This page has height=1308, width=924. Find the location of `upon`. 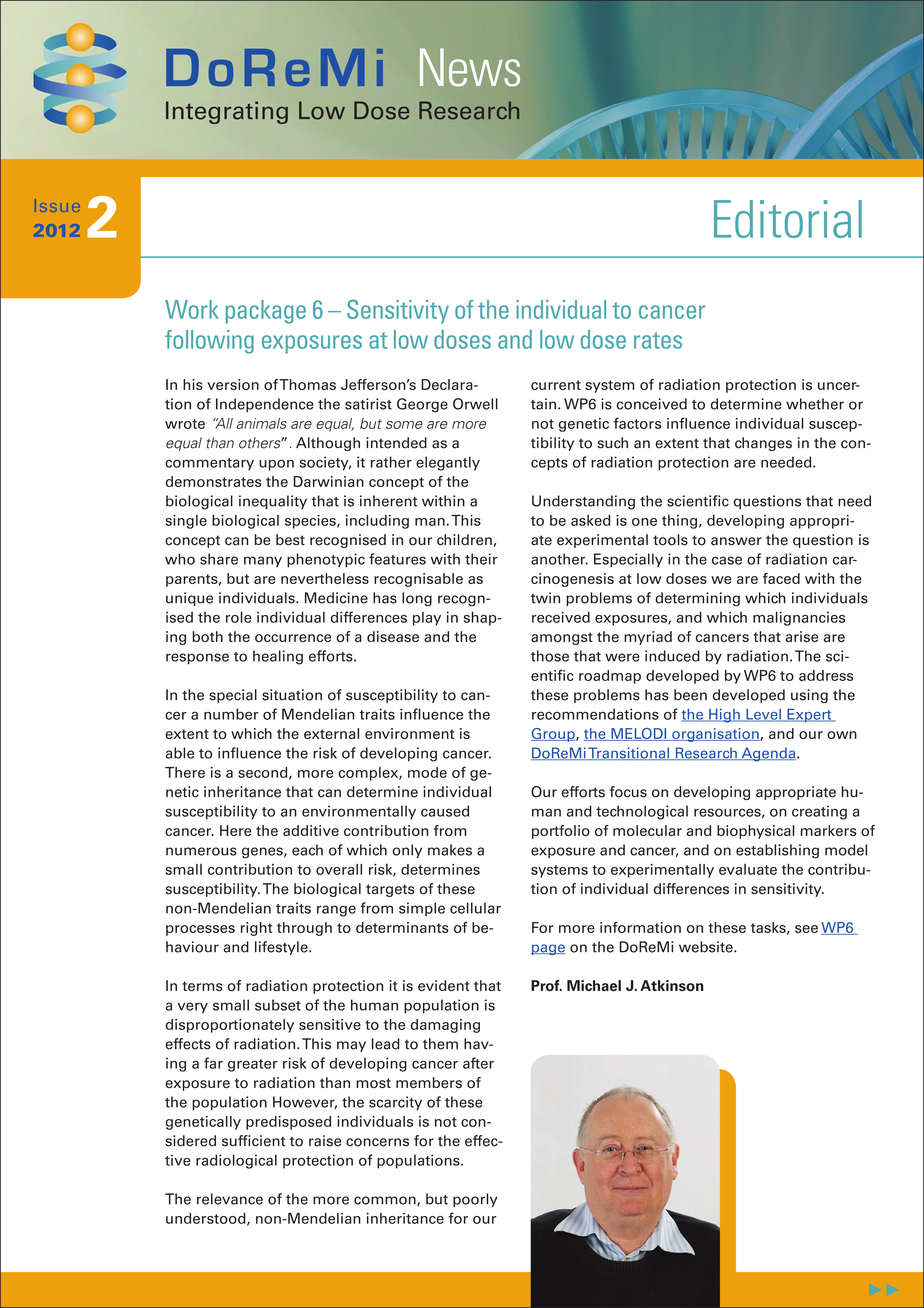

upon is located at coordinates (276, 465).
